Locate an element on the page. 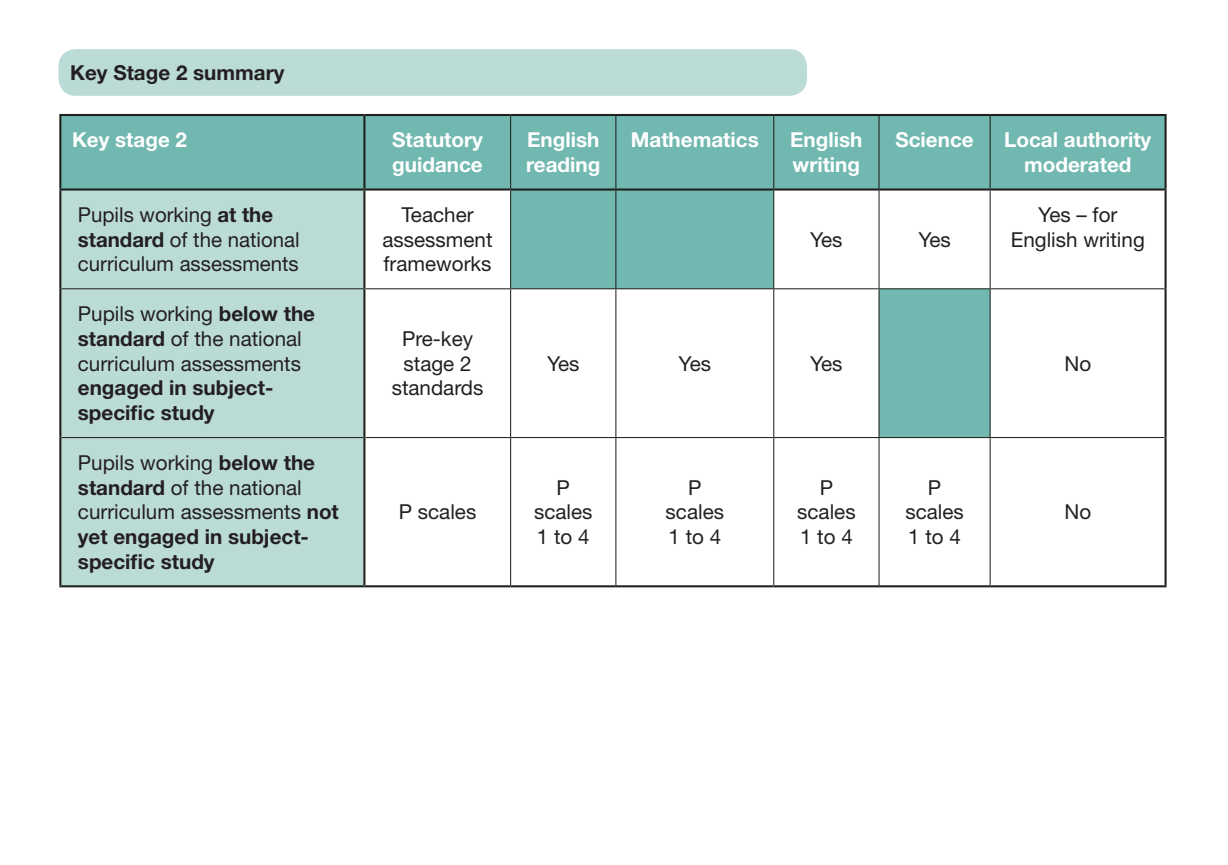  Mathematics is located at coordinates (695, 139).
